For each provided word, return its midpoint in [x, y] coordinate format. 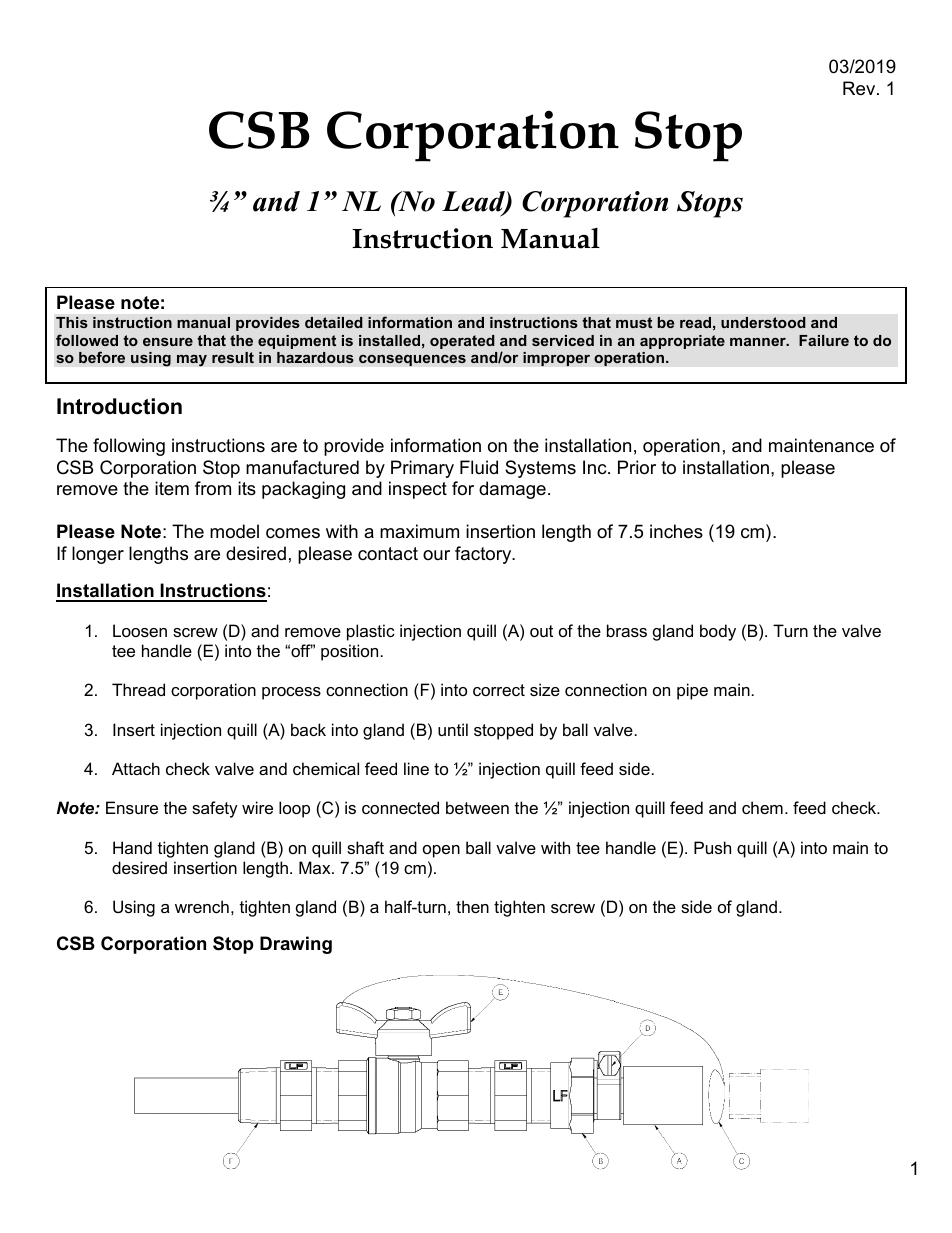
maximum [419, 531]
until [453, 729]
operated [462, 342]
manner [759, 342]
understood [763, 322]
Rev [860, 88]
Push [712, 847]
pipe [692, 691]
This [72, 322]
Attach [136, 768]
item [172, 488]
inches [676, 531]
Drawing [296, 945]
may [192, 360]
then [472, 906]
